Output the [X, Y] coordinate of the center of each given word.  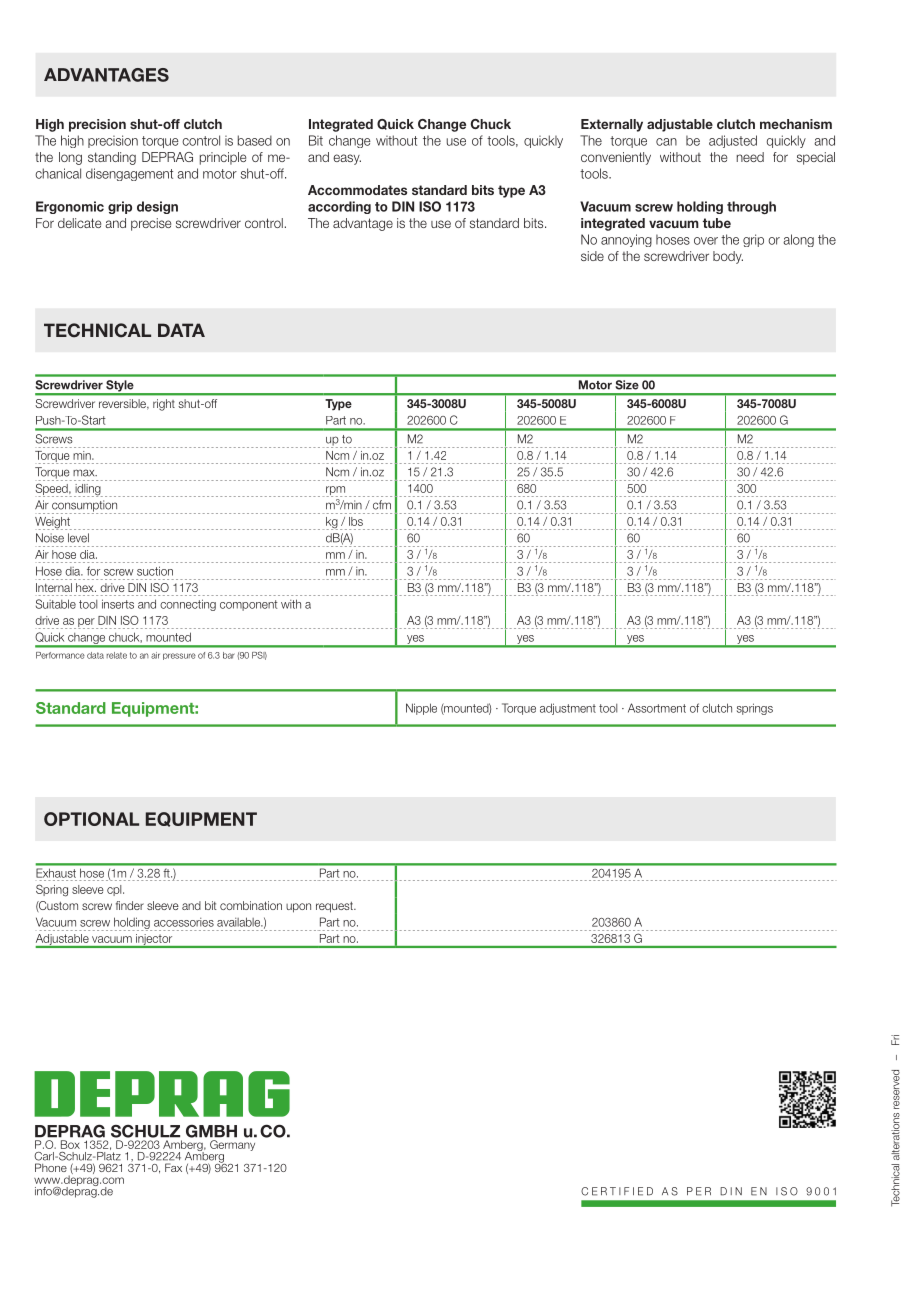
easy [347, 159]
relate [117, 655]
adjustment [568, 709]
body [728, 257]
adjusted [733, 141]
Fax [173, 1167]
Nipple [421, 709]
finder [130, 905]
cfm [382, 505]
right [164, 405]
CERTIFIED [617, 1191]
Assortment [657, 708]
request [335, 907]
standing [112, 158]
